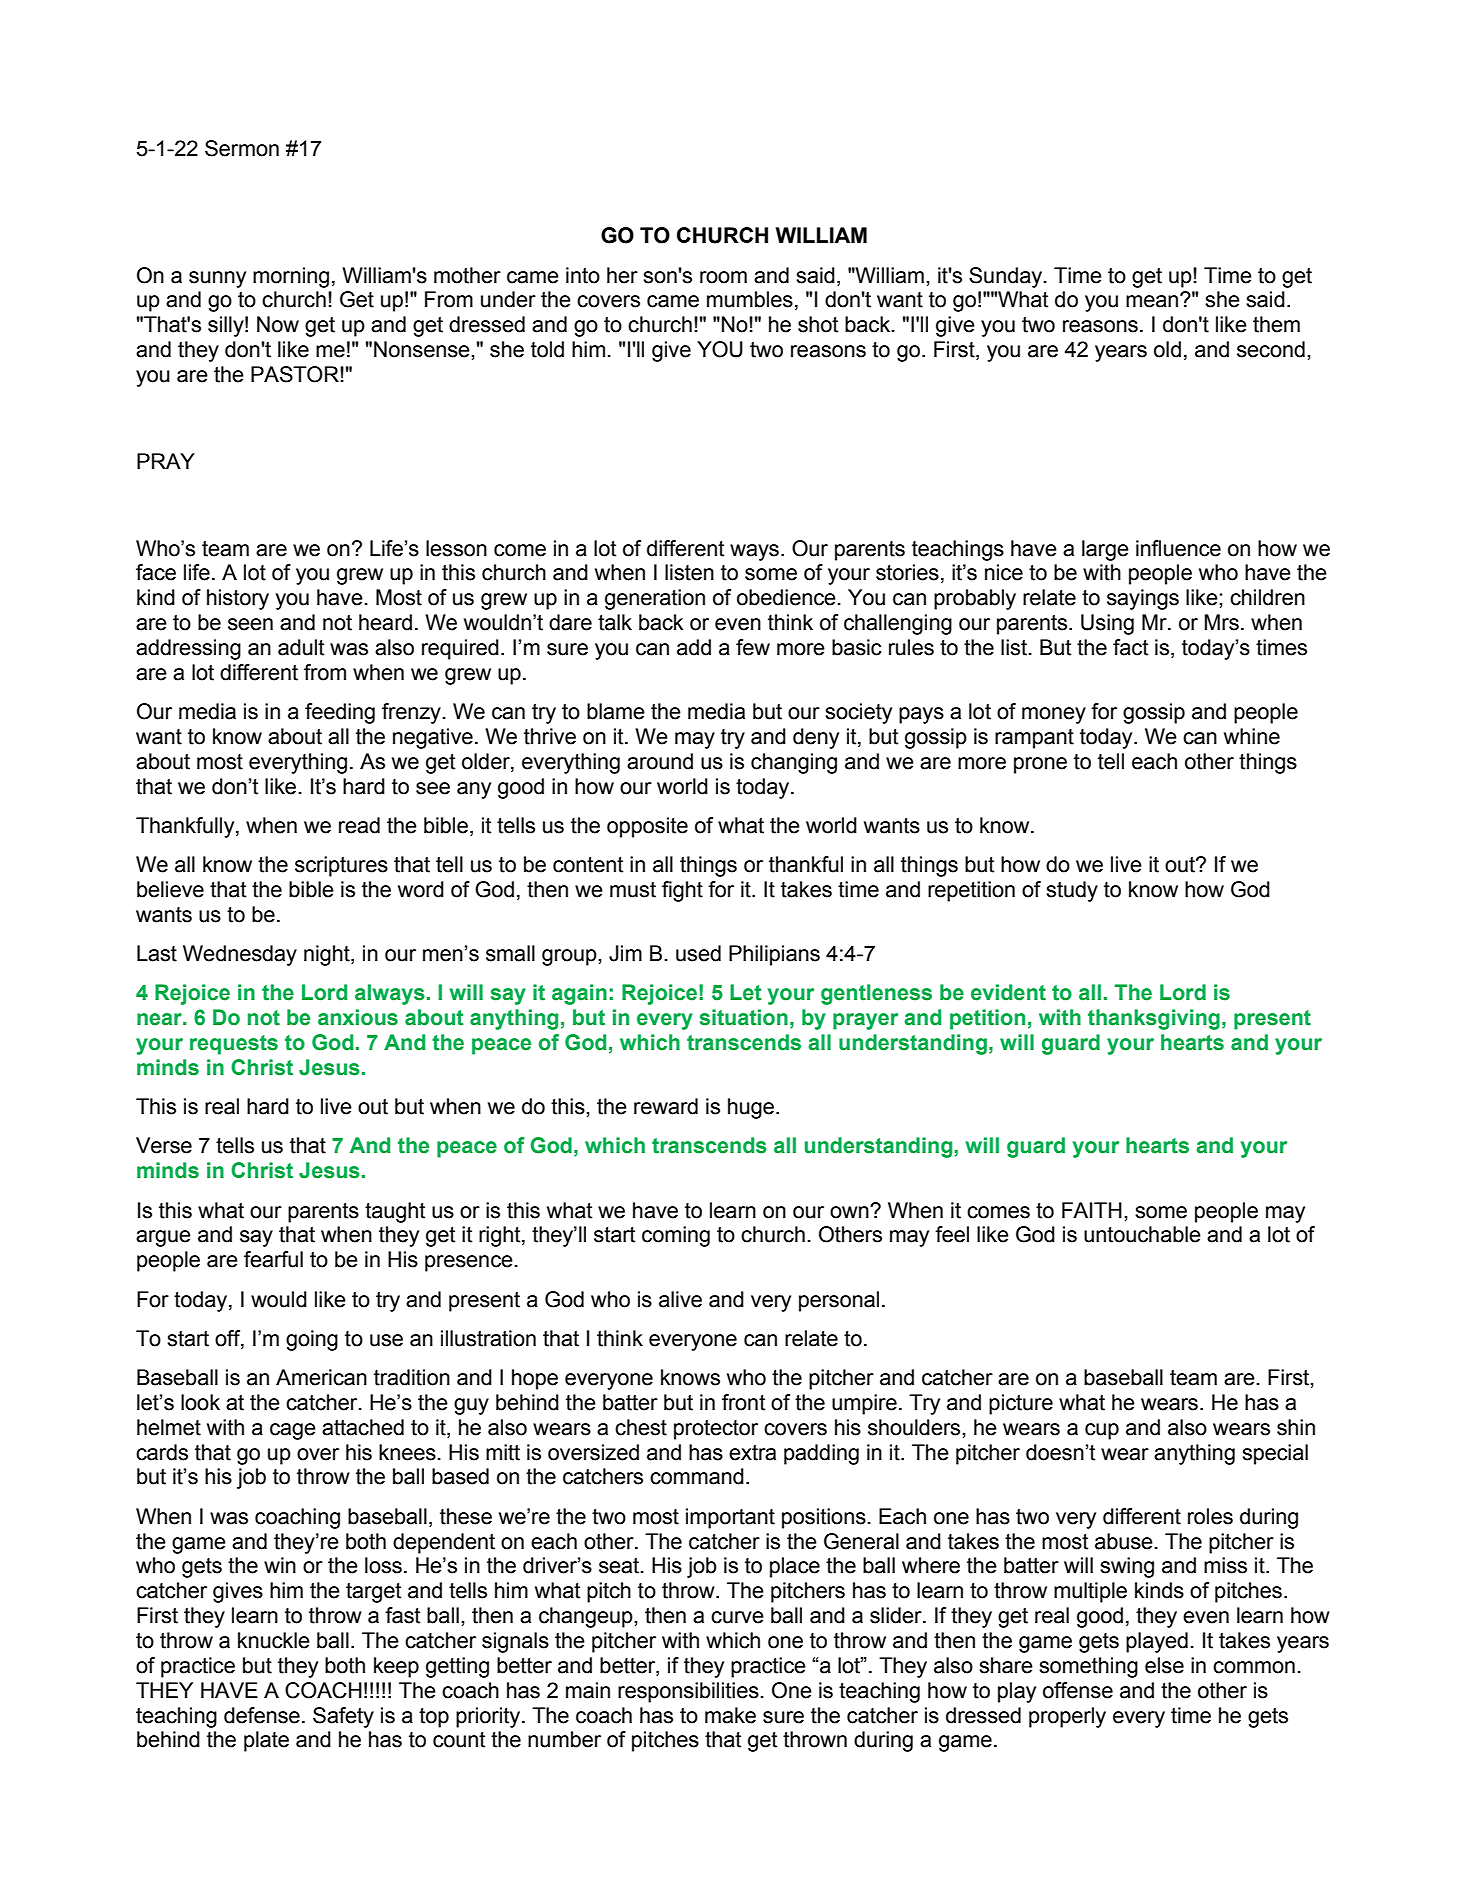 The image size is (1469, 1902). What do you see at coordinates (242, 148) in the screenshot?
I see `Sermon` at bounding box center [242, 148].
